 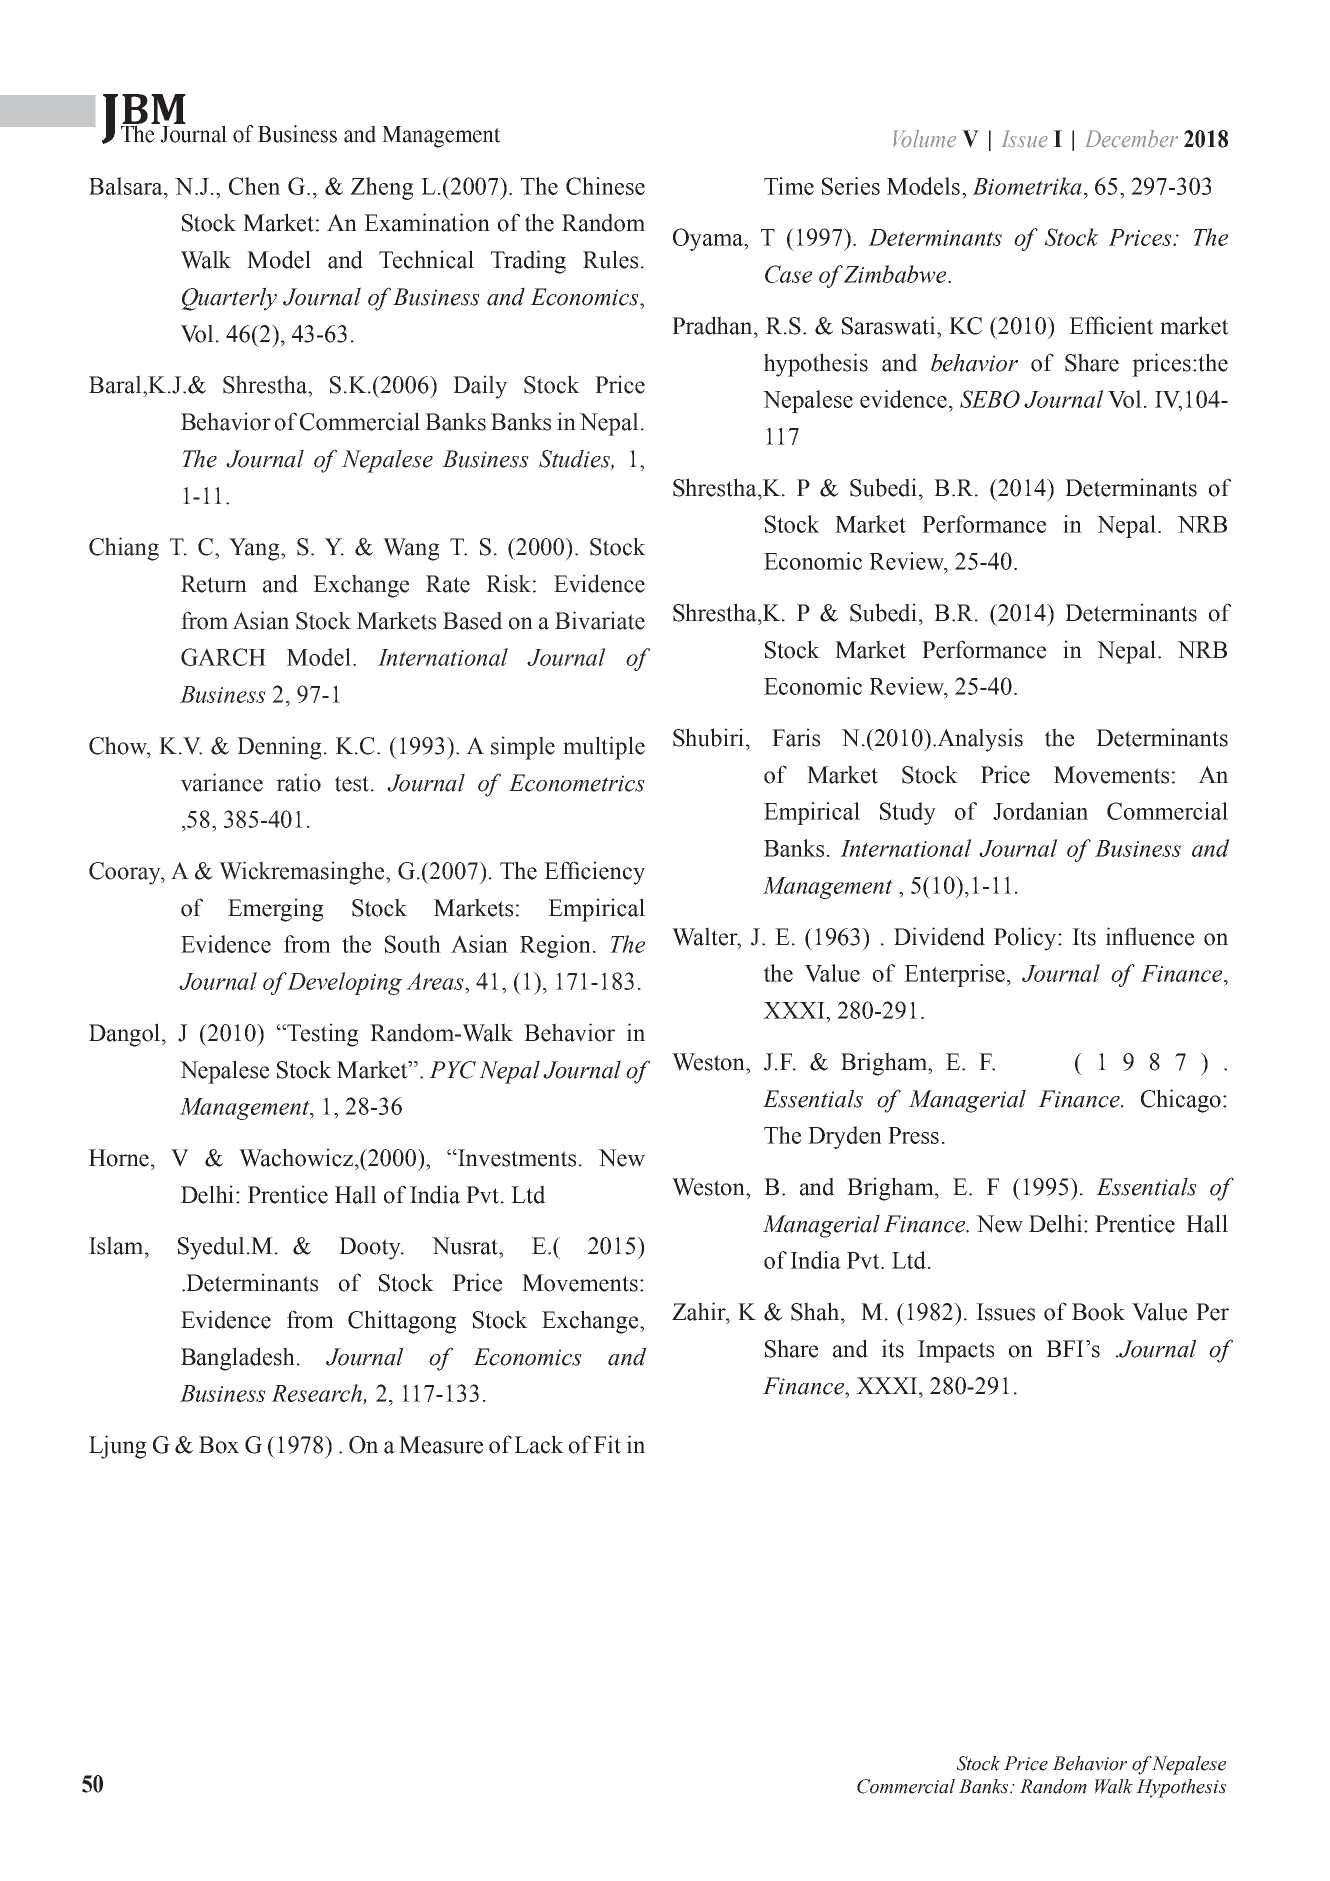 What do you see at coordinates (221, 782) in the screenshot?
I see `variance` at bounding box center [221, 782].
